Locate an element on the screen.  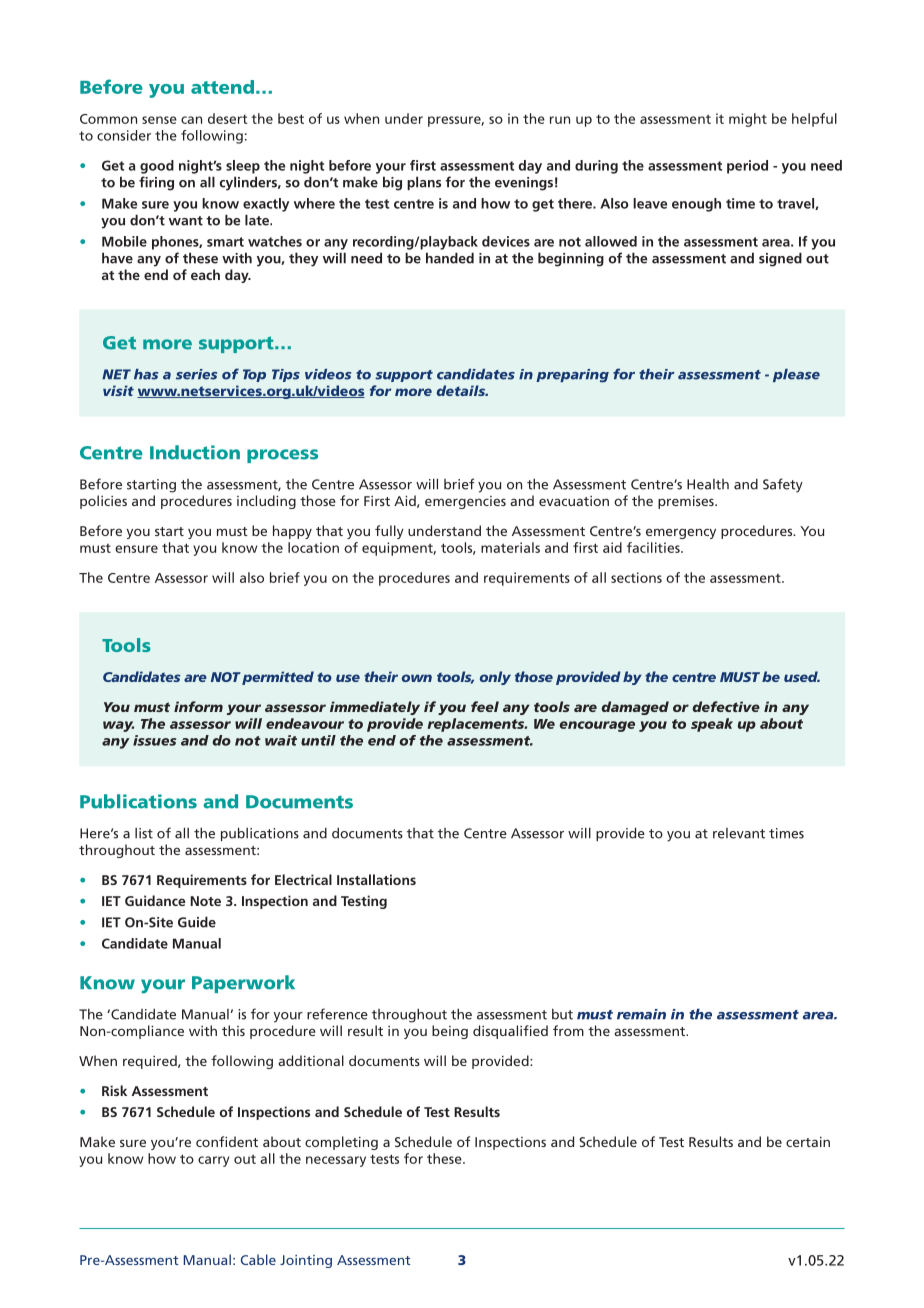
defective is located at coordinates (726, 706).
